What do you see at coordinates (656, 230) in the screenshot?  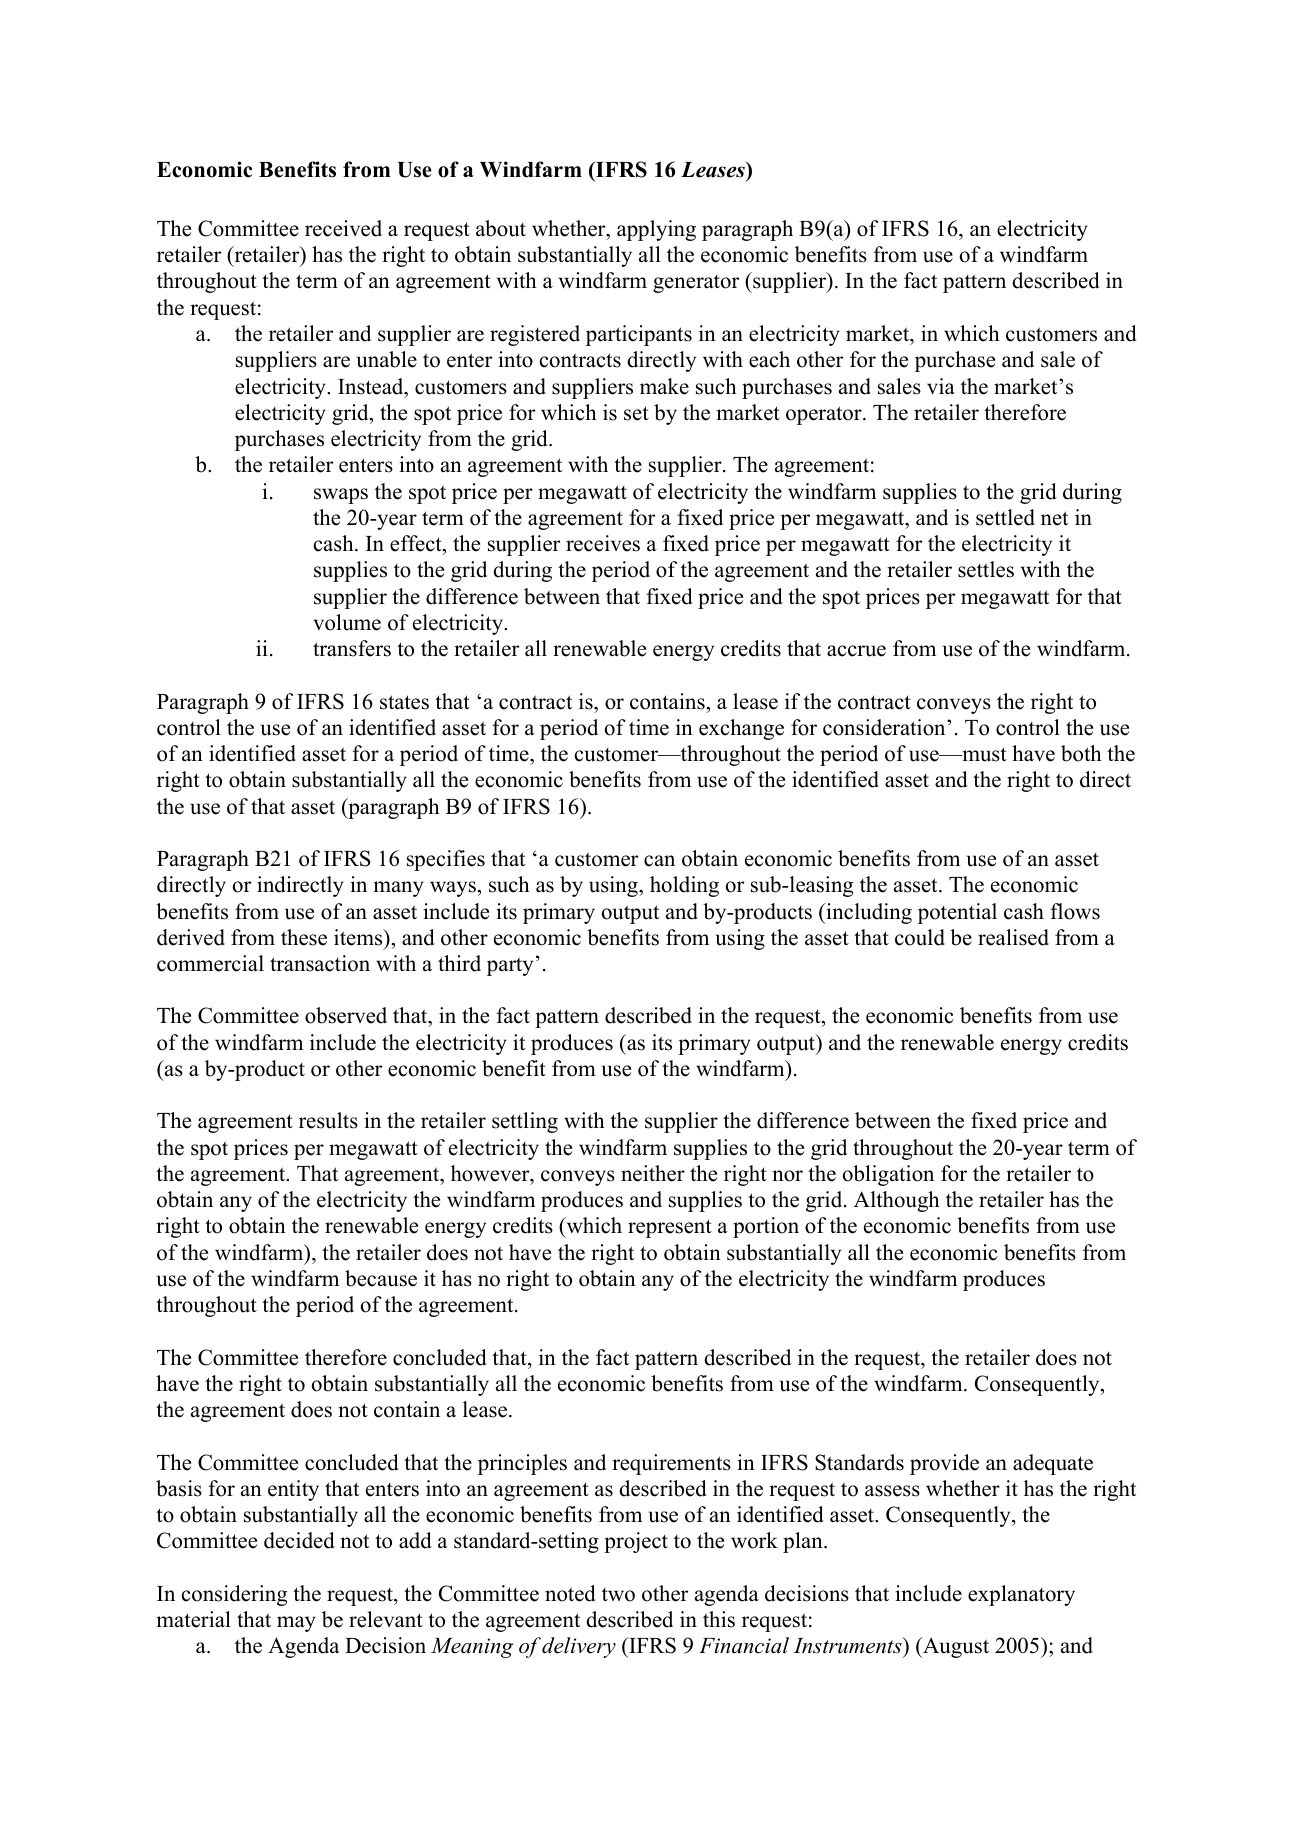 I see `applying` at bounding box center [656, 230].
